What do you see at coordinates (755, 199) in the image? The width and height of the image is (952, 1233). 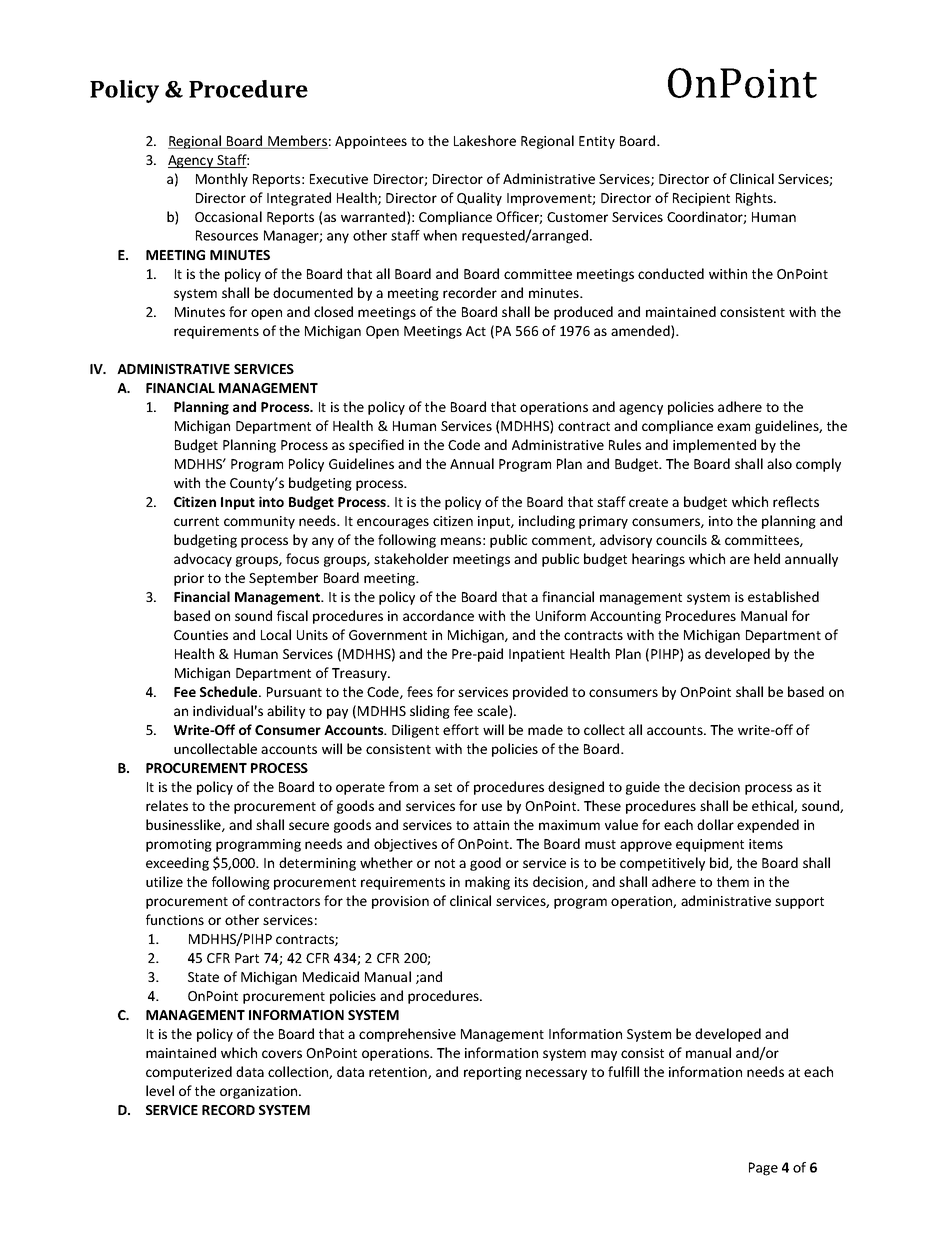 I see `Rights` at bounding box center [755, 199].
